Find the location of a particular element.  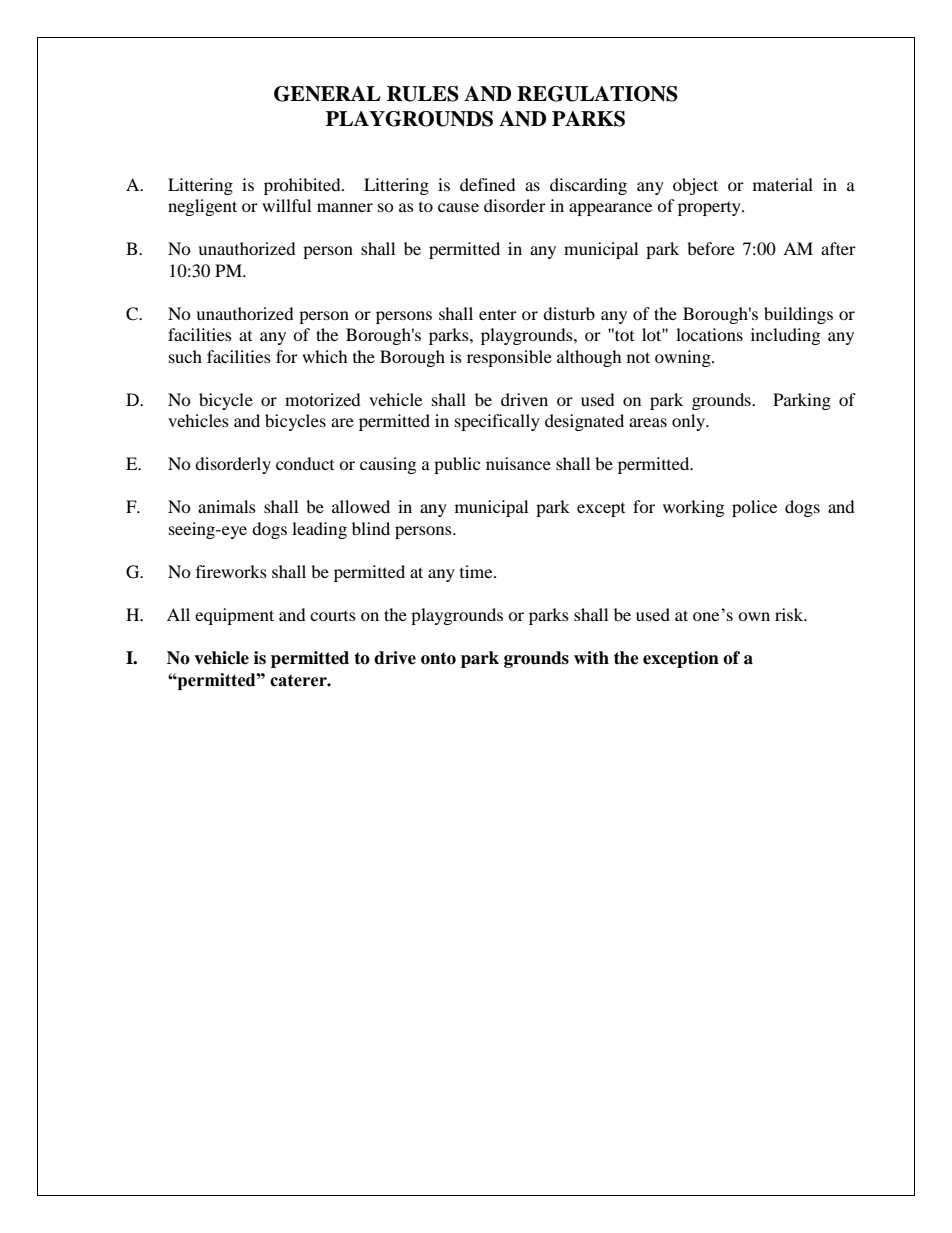

onto is located at coordinates (438, 658).
